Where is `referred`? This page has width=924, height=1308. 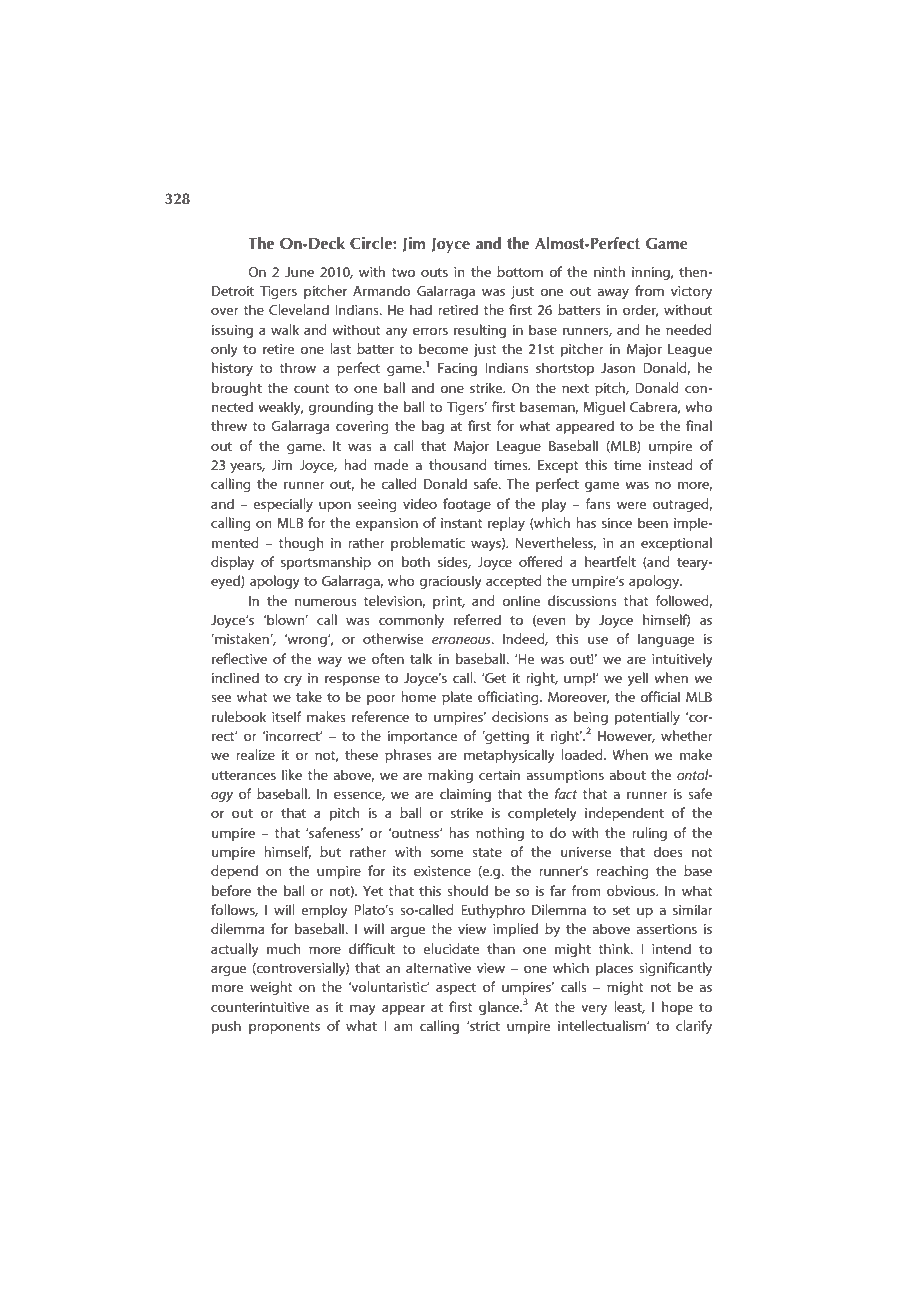 referred is located at coordinates (477, 619).
